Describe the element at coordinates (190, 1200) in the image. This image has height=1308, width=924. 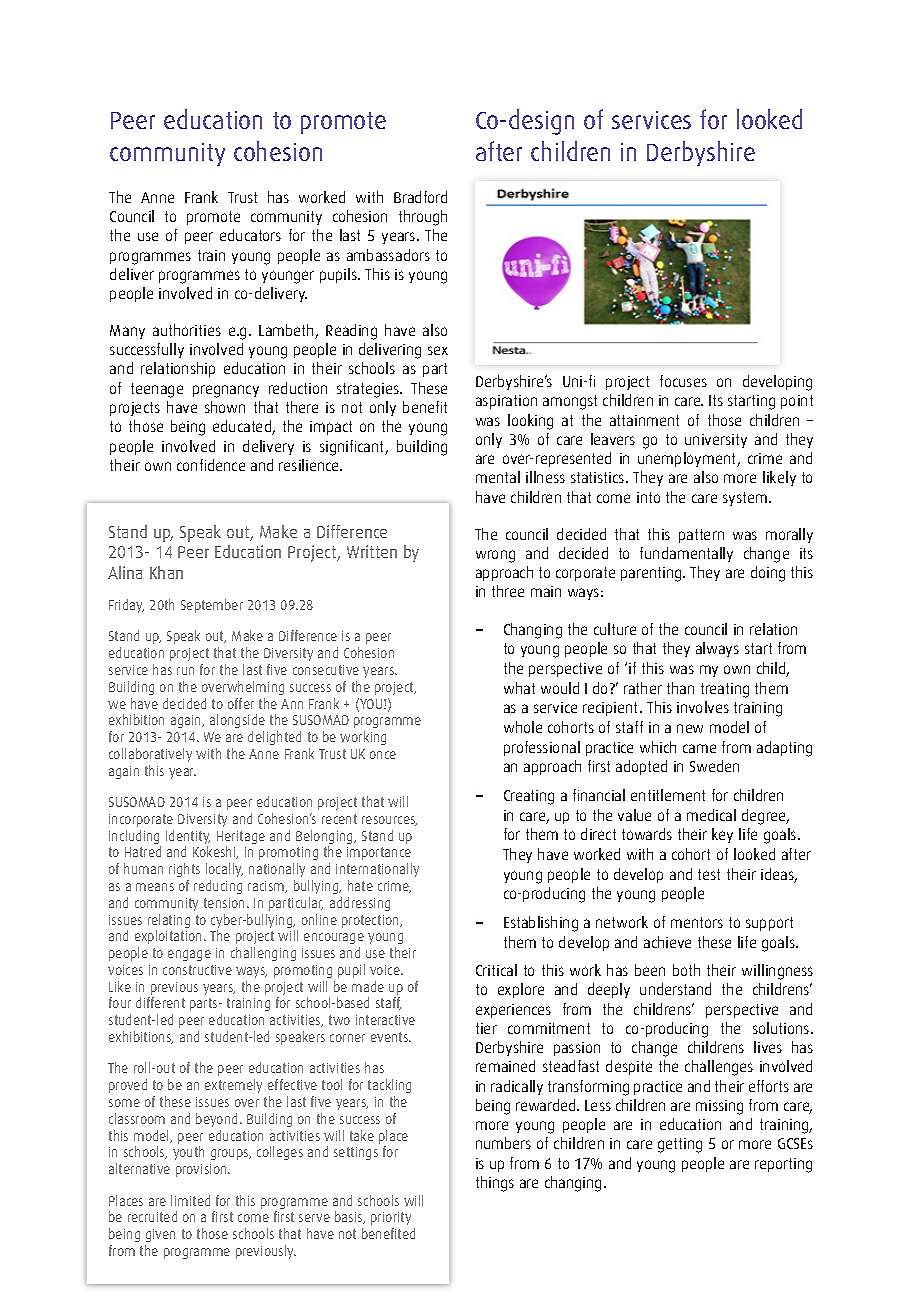
I see `limited` at that location.
